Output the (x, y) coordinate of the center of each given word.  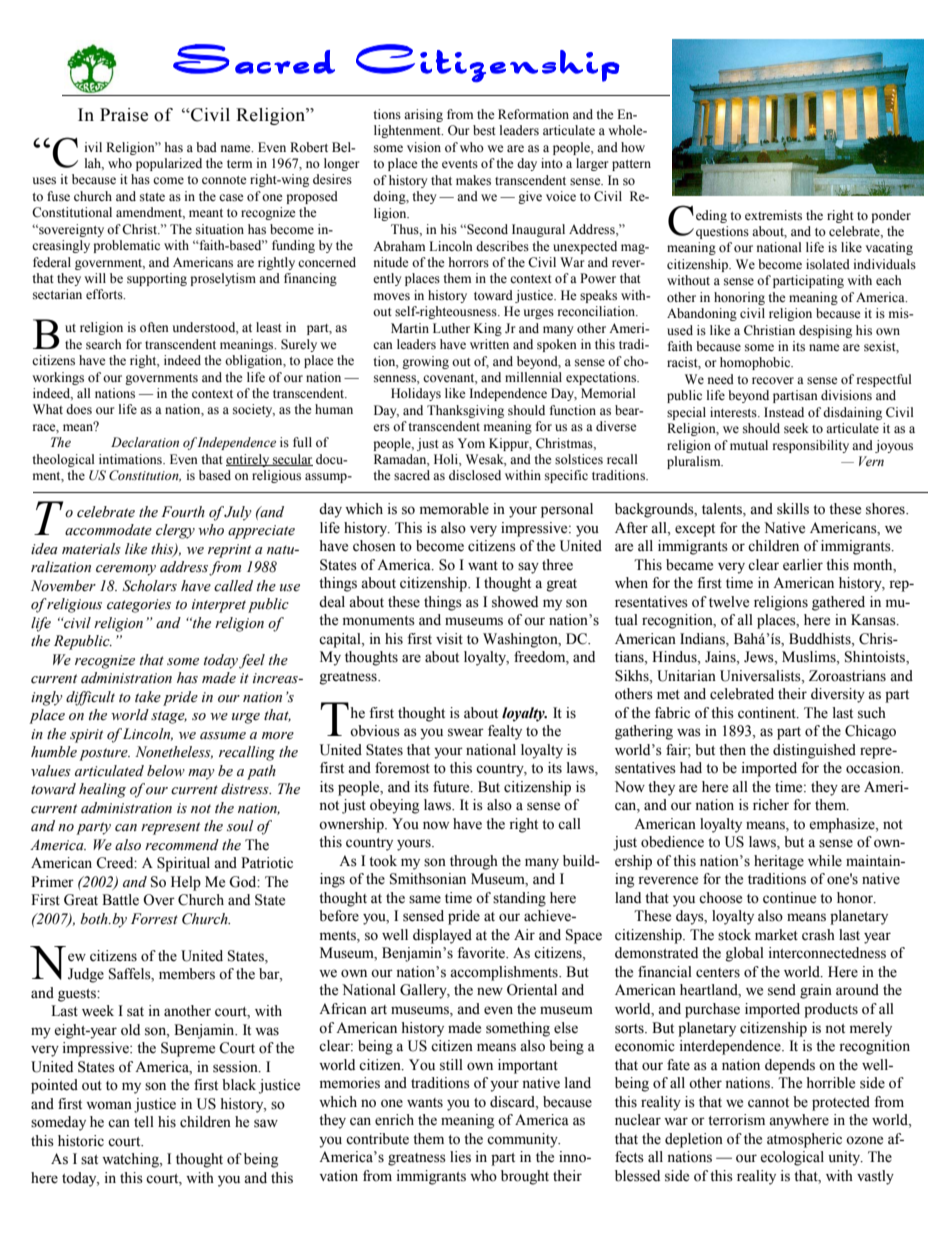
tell (144, 1122)
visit (449, 639)
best (484, 130)
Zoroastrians (847, 676)
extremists (773, 215)
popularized (169, 164)
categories (139, 606)
